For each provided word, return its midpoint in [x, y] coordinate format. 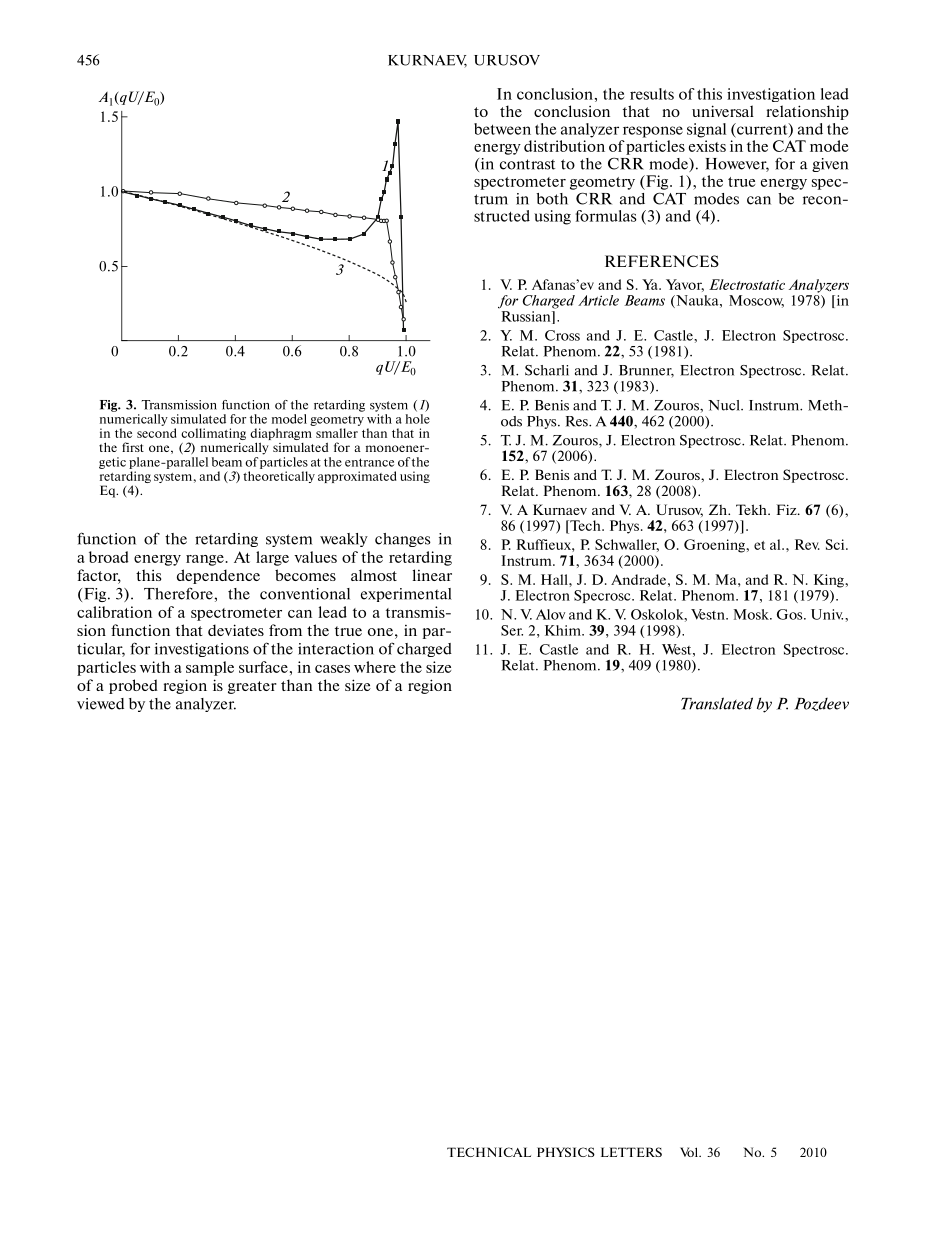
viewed [100, 704]
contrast [527, 164]
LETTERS [631, 1152]
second [157, 433]
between [502, 129]
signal [706, 130]
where [375, 667]
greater [252, 687]
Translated [717, 703]
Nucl [725, 405]
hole [418, 419]
